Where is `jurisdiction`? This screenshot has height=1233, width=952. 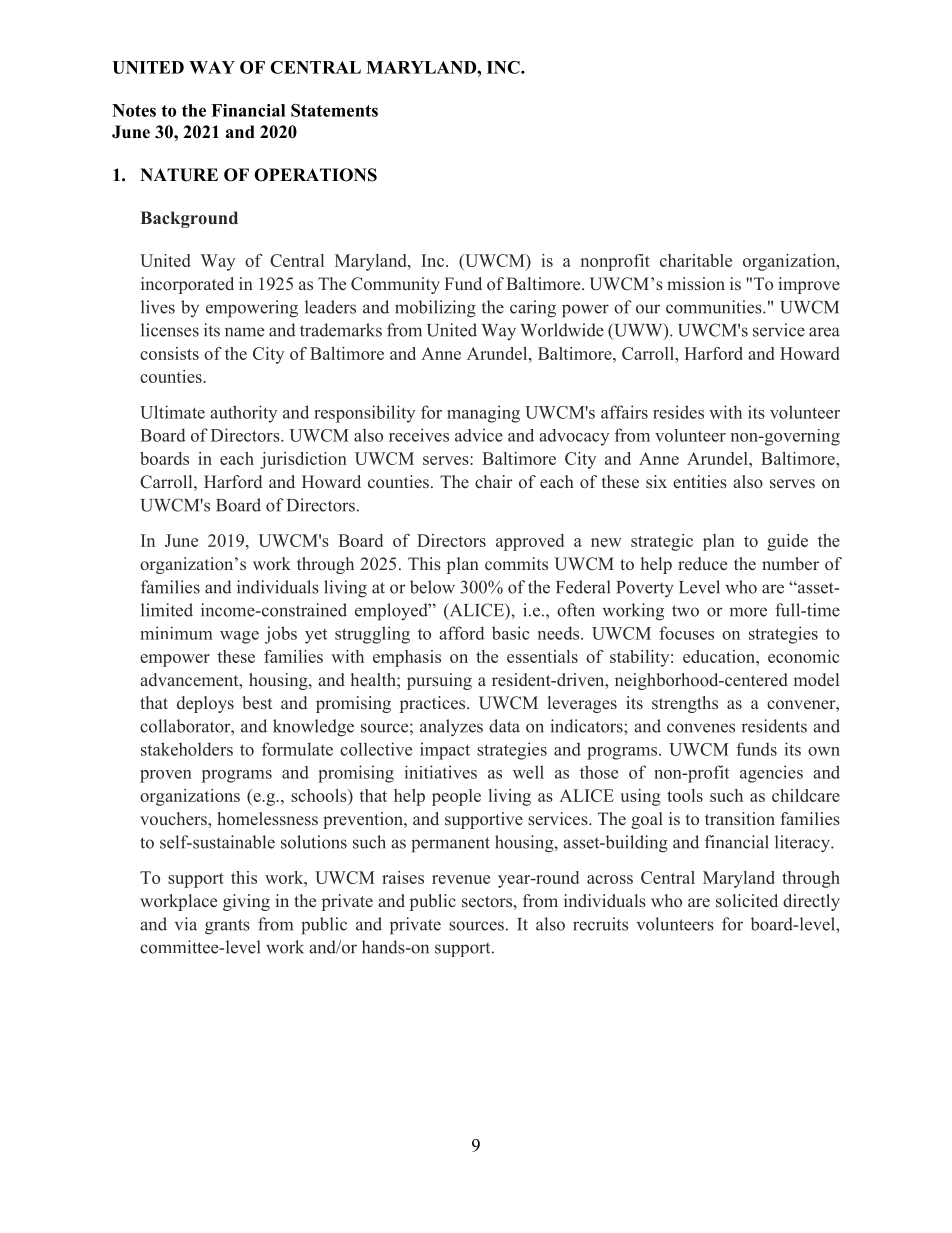 jurisdiction is located at coordinates (303, 460).
